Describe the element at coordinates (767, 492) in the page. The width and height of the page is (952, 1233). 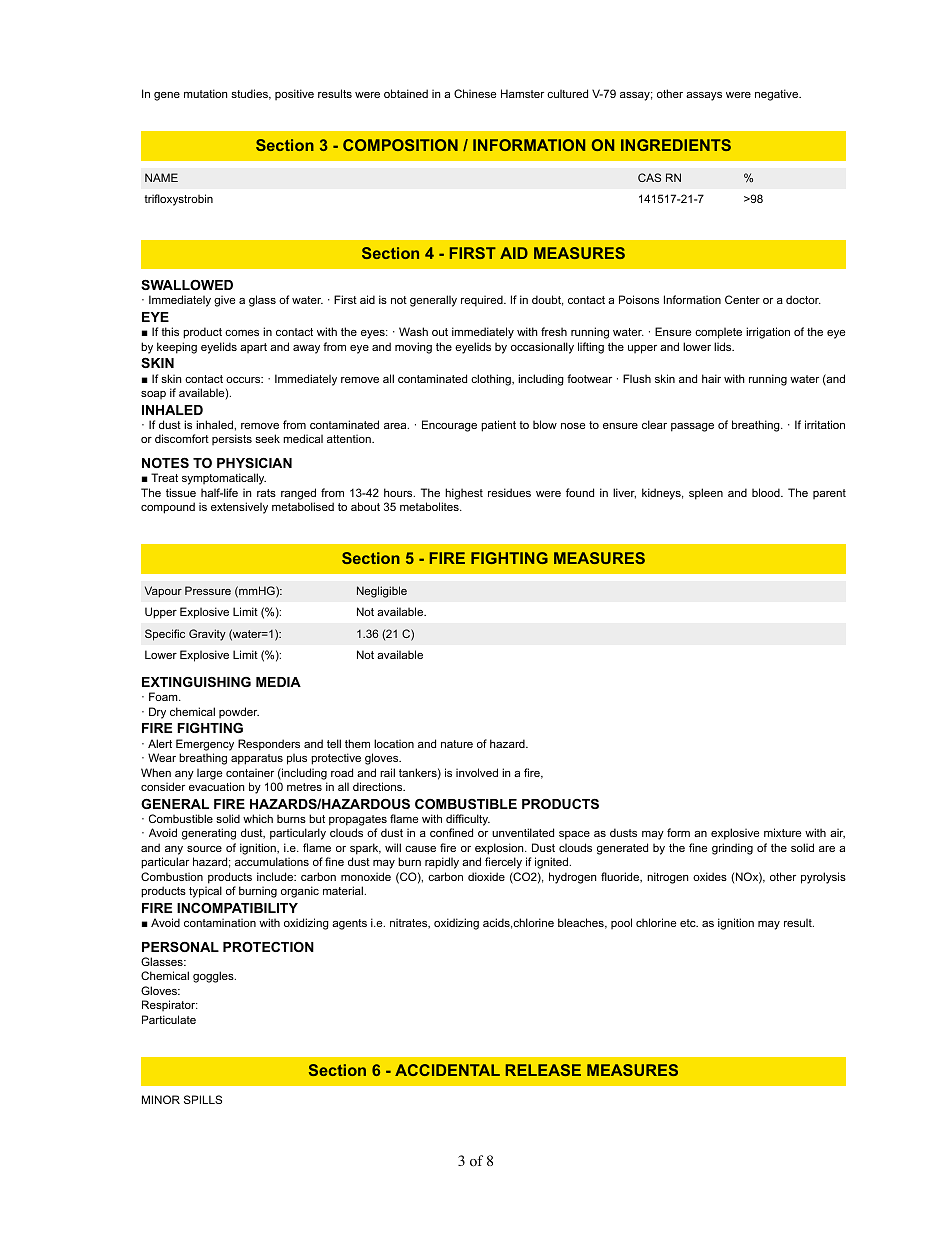
I see `blood` at that location.
